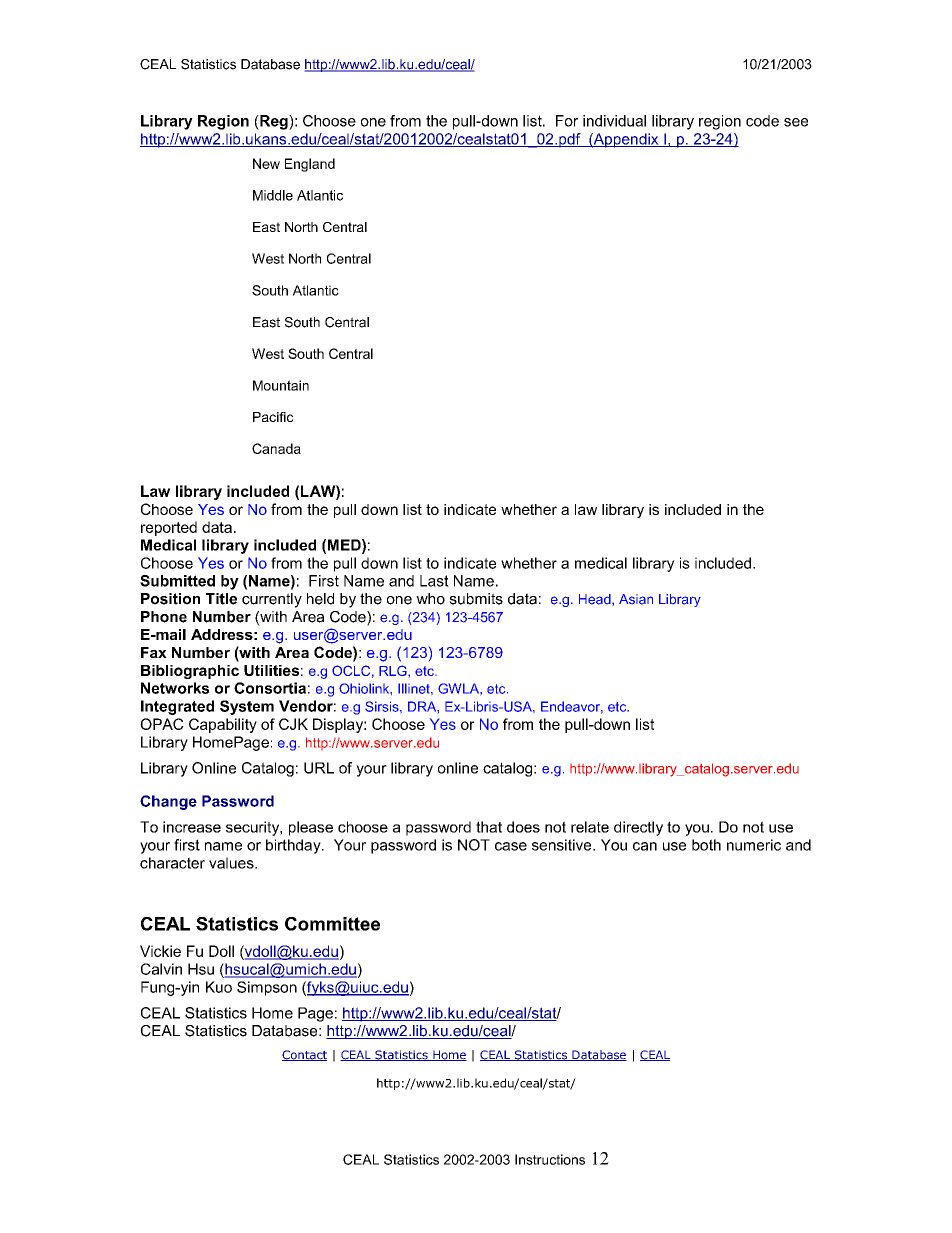  I want to click on Instructions, so click(550, 1159).
